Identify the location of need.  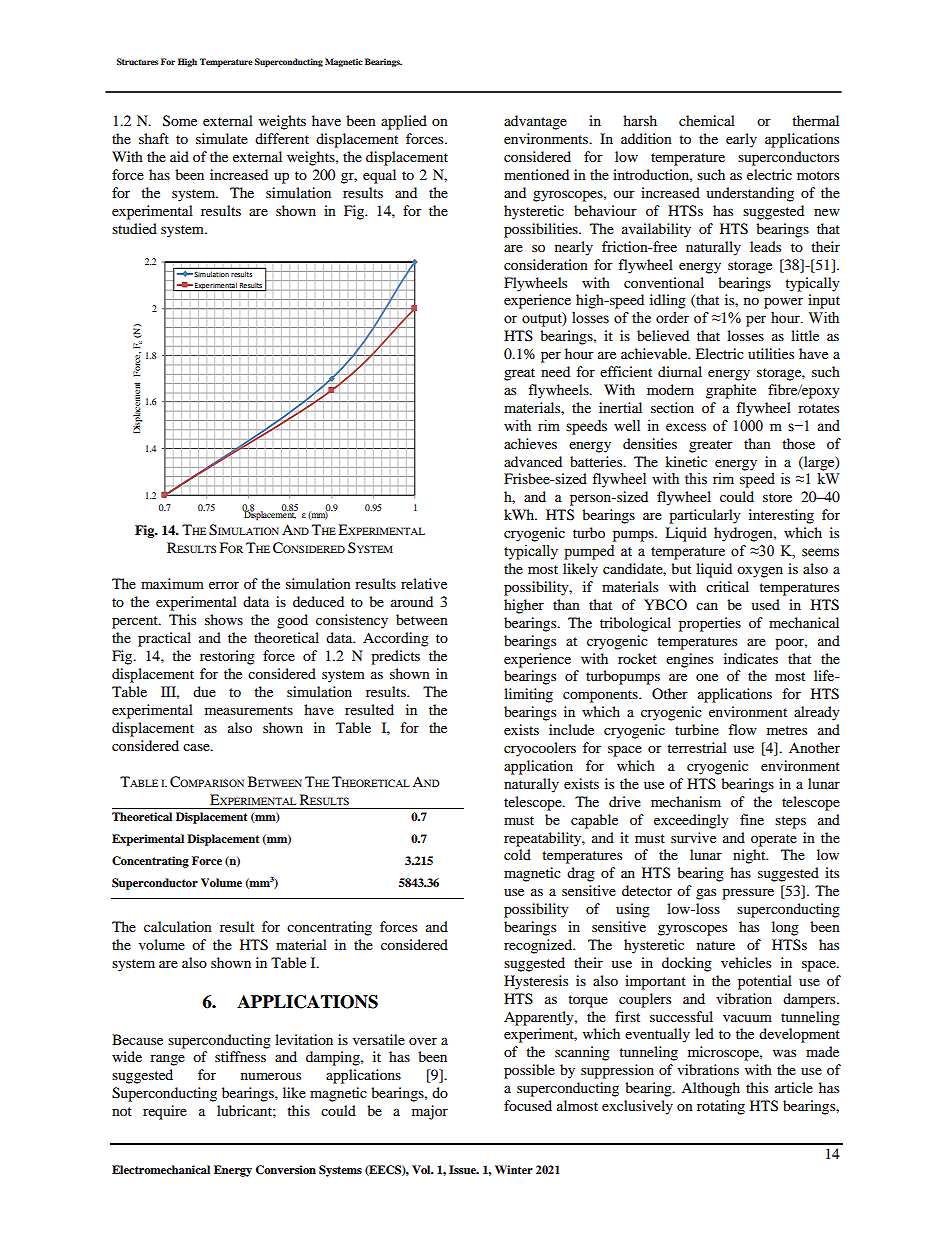
(555, 371).
